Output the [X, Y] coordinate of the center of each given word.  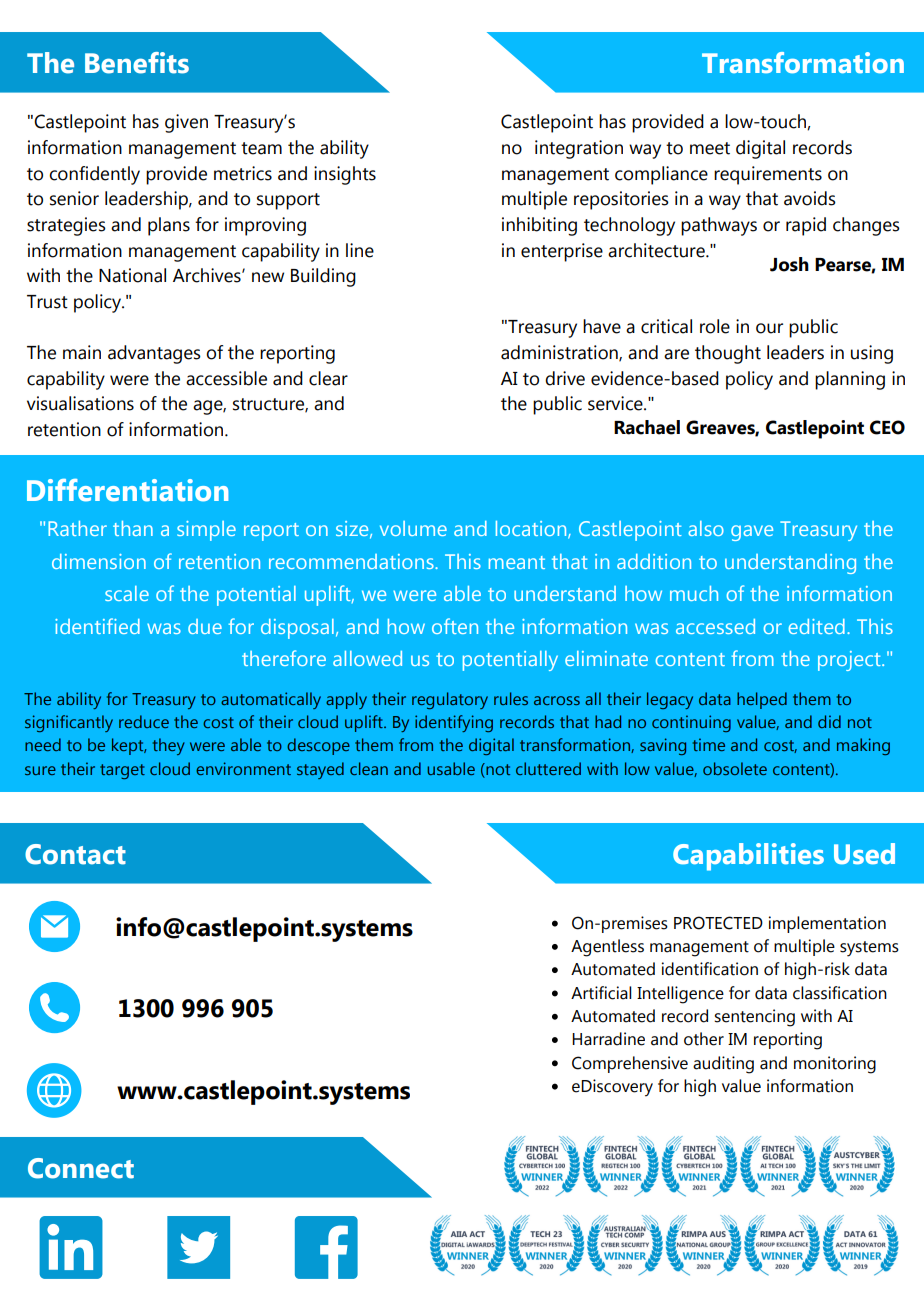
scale [127, 593]
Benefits [137, 63]
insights [345, 175]
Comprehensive [630, 1064]
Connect [81, 1168]
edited [817, 626]
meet [710, 148]
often [455, 626]
